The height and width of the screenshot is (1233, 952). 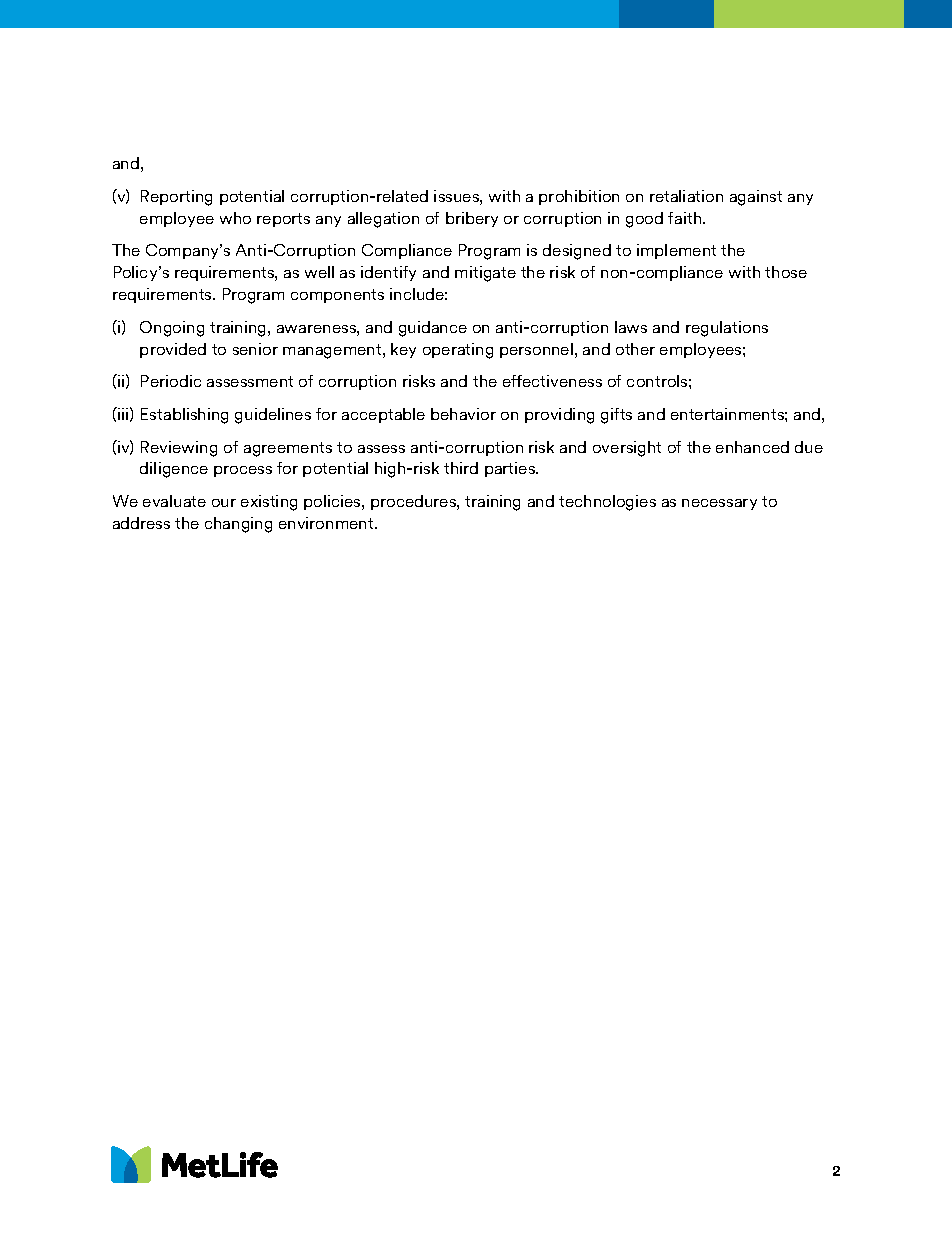 What do you see at coordinates (255, 349) in the screenshot?
I see `senior` at bounding box center [255, 349].
